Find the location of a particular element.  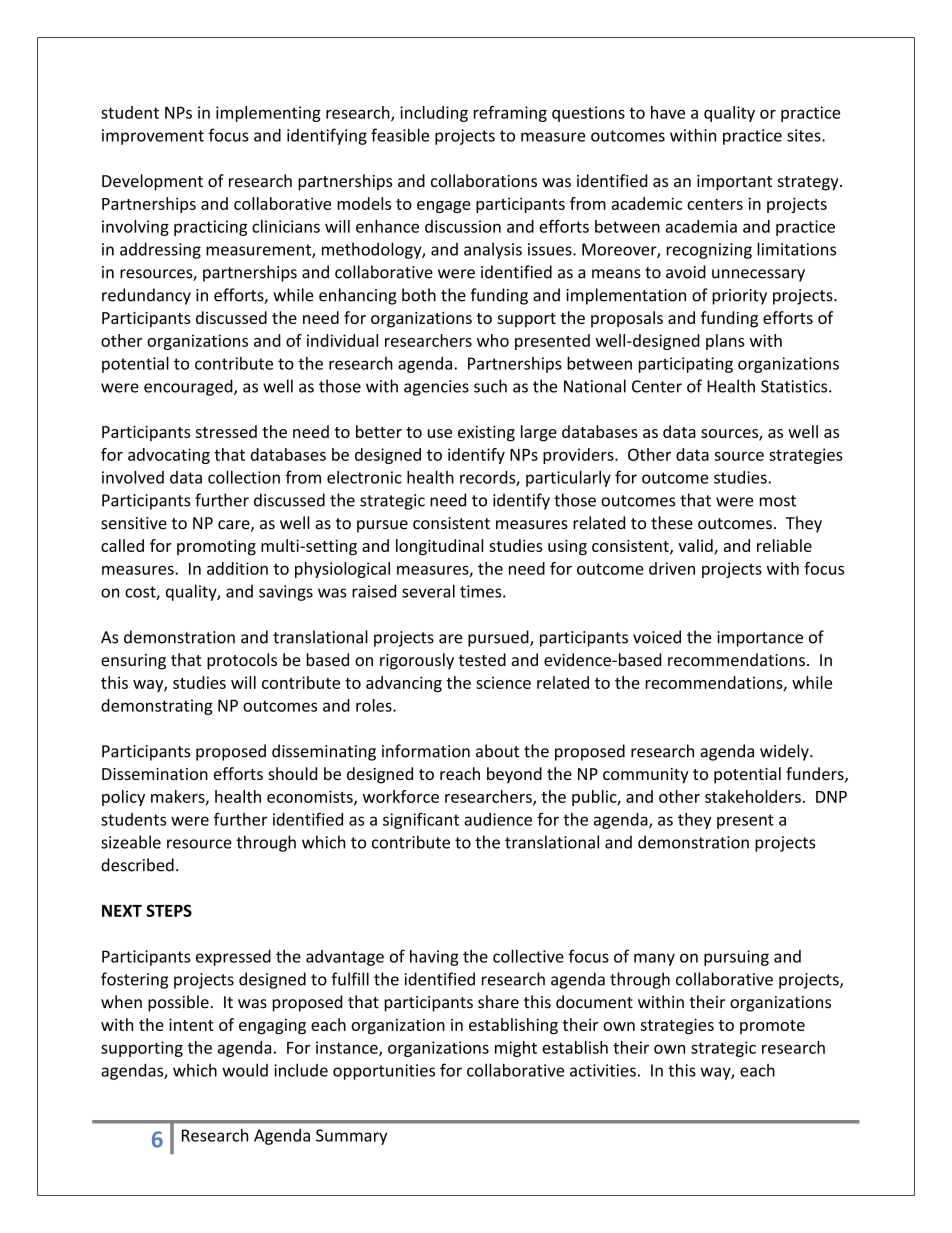

might is located at coordinates (516, 1049).
